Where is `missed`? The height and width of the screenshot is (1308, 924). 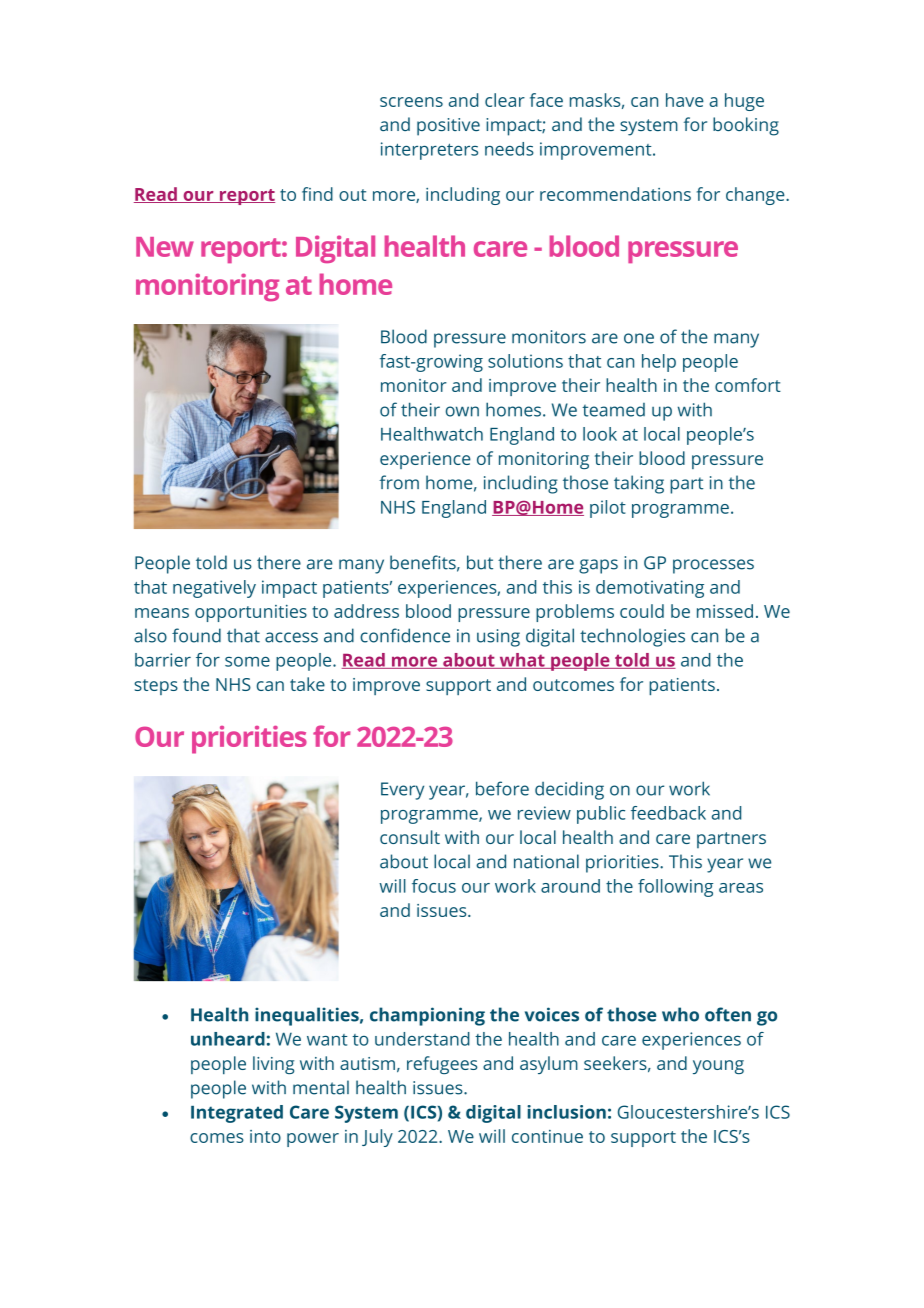 missed is located at coordinates (725, 611).
